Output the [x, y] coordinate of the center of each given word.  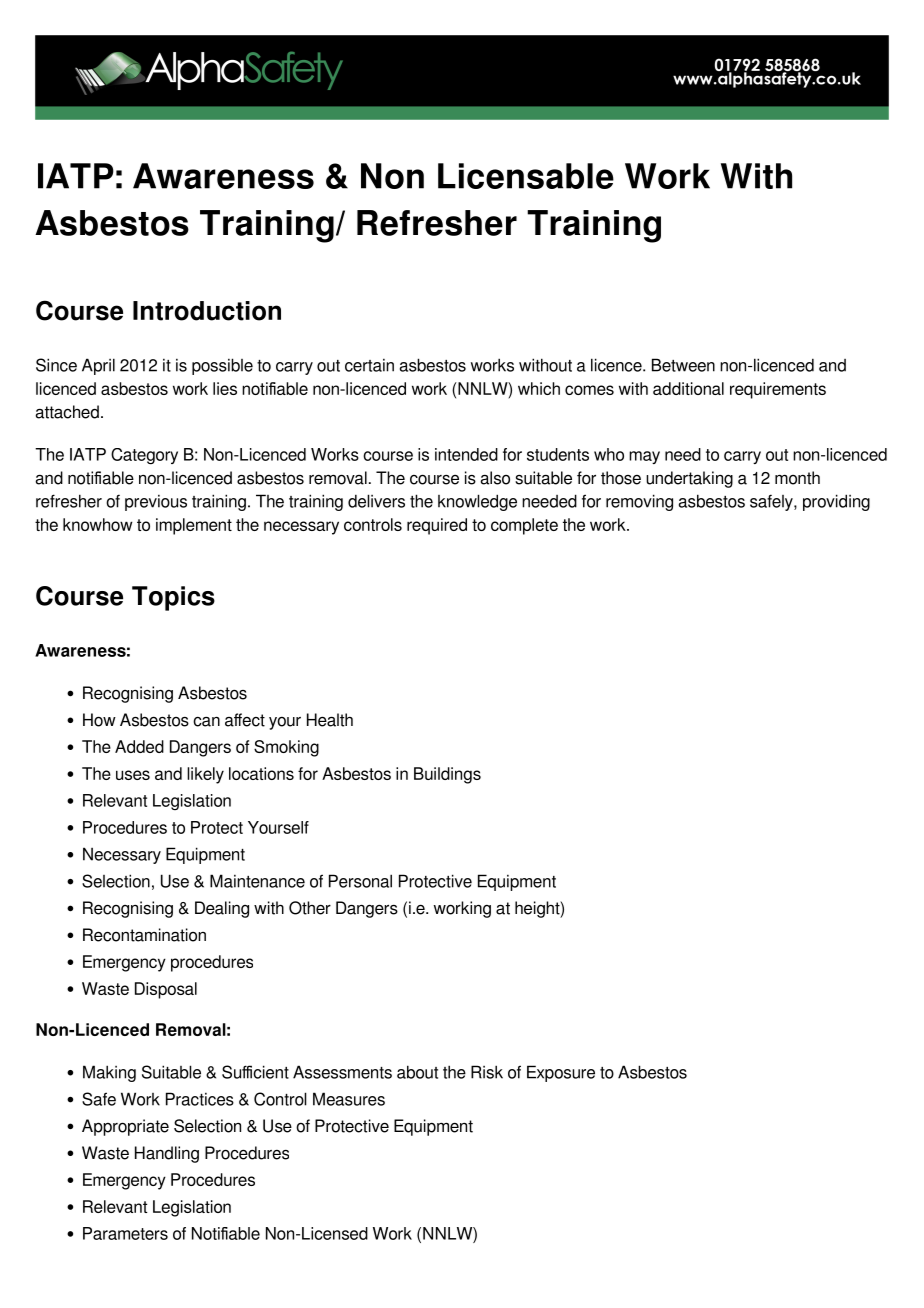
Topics [173, 598]
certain [369, 365]
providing [836, 502]
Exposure [561, 1073]
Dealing [222, 909]
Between [683, 365]
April [98, 366]
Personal [360, 881]
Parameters [125, 1233]
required [437, 526]
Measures [349, 1099]
